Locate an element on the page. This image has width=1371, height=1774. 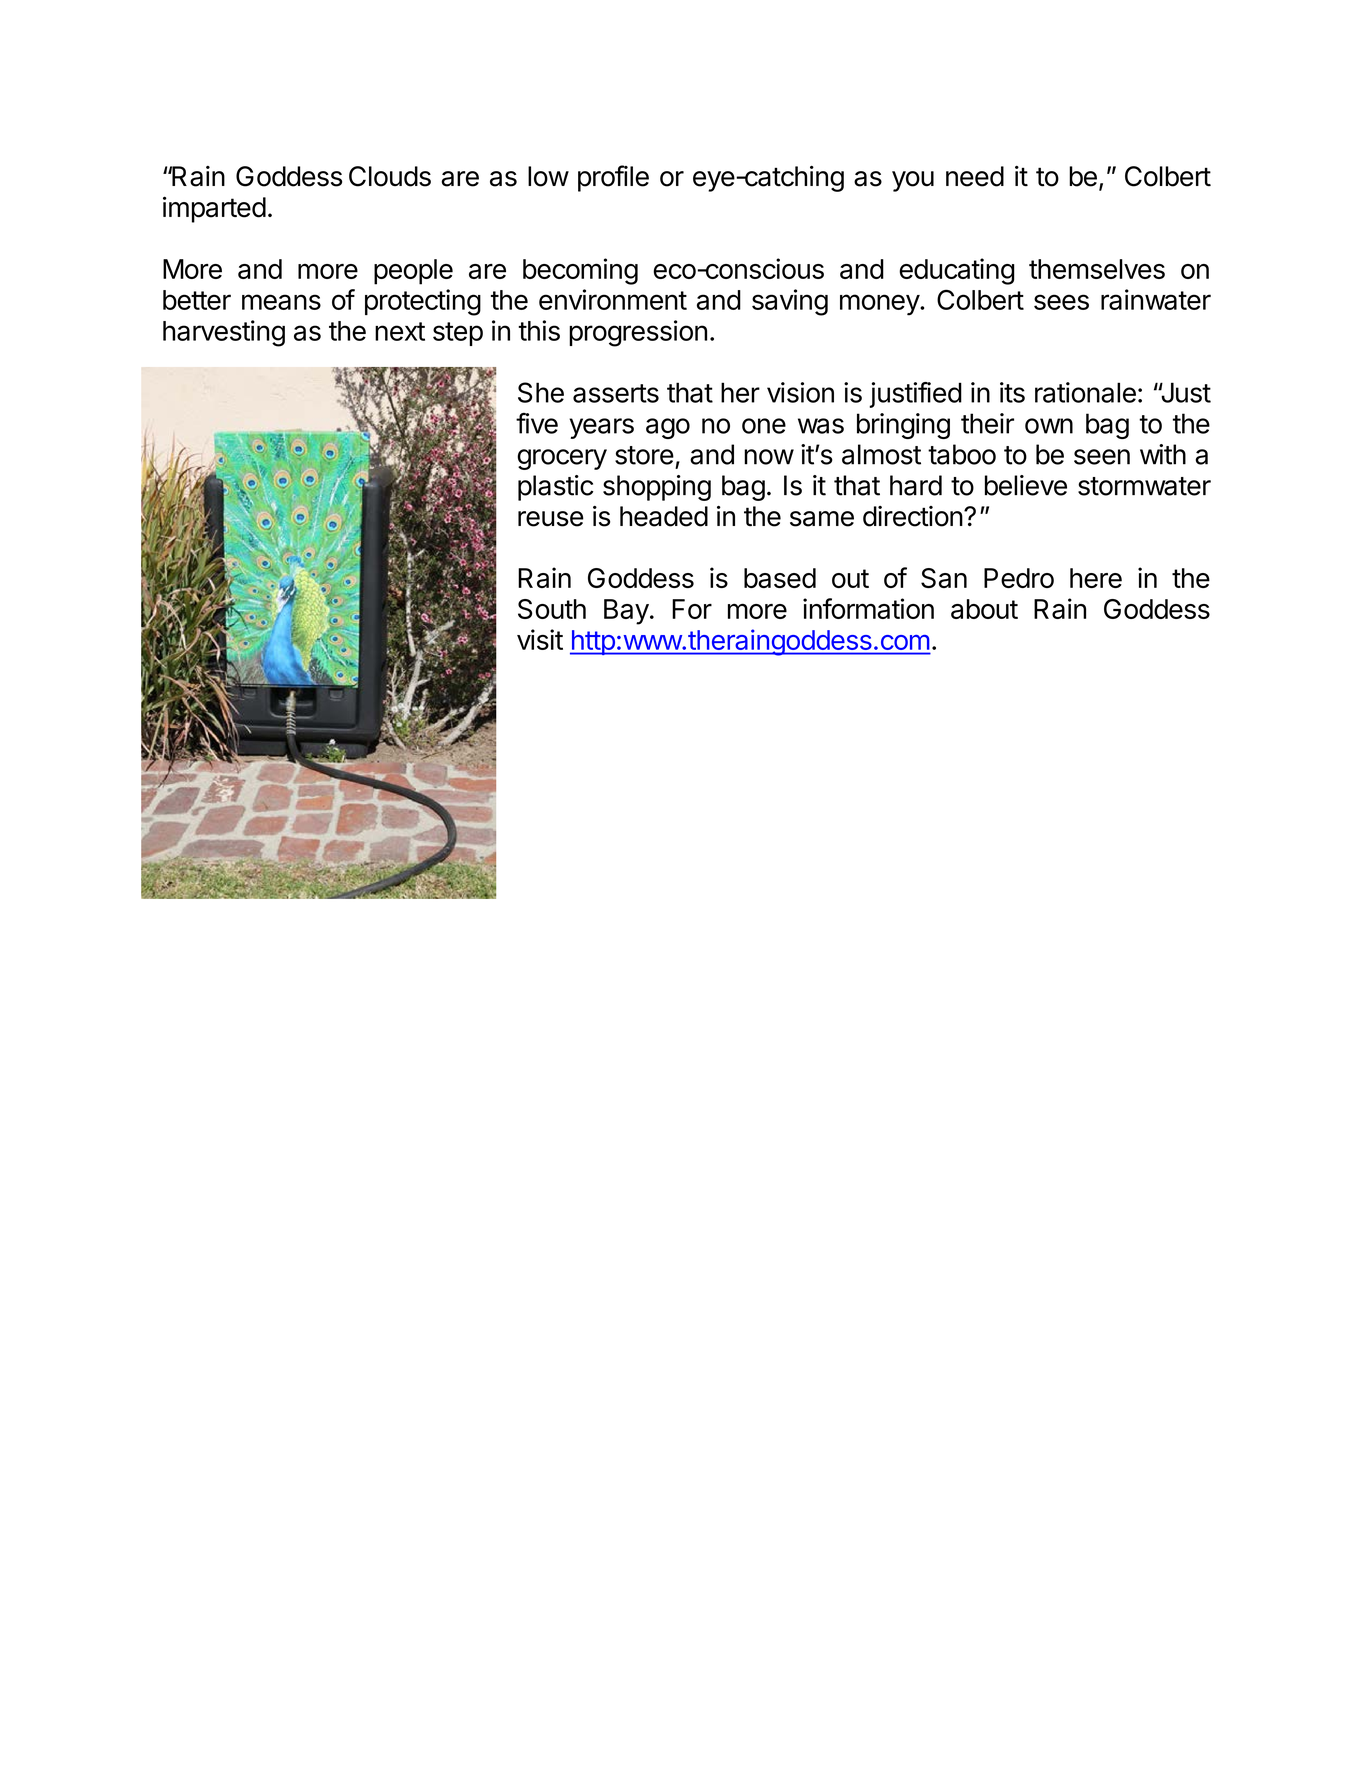
five is located at coordinates (537, 423).
